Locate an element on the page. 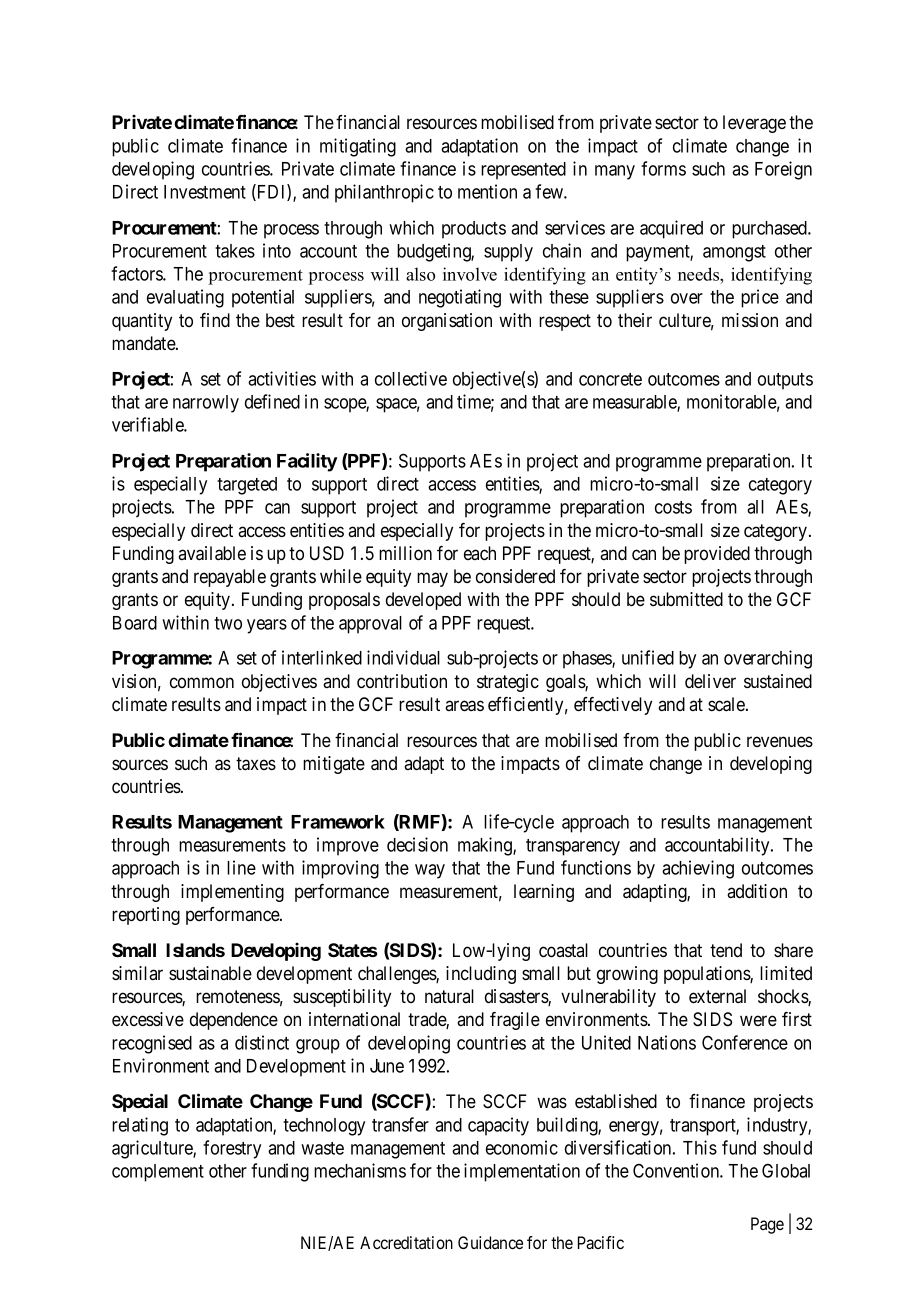  deliver is located at coordinates (710, 681).
